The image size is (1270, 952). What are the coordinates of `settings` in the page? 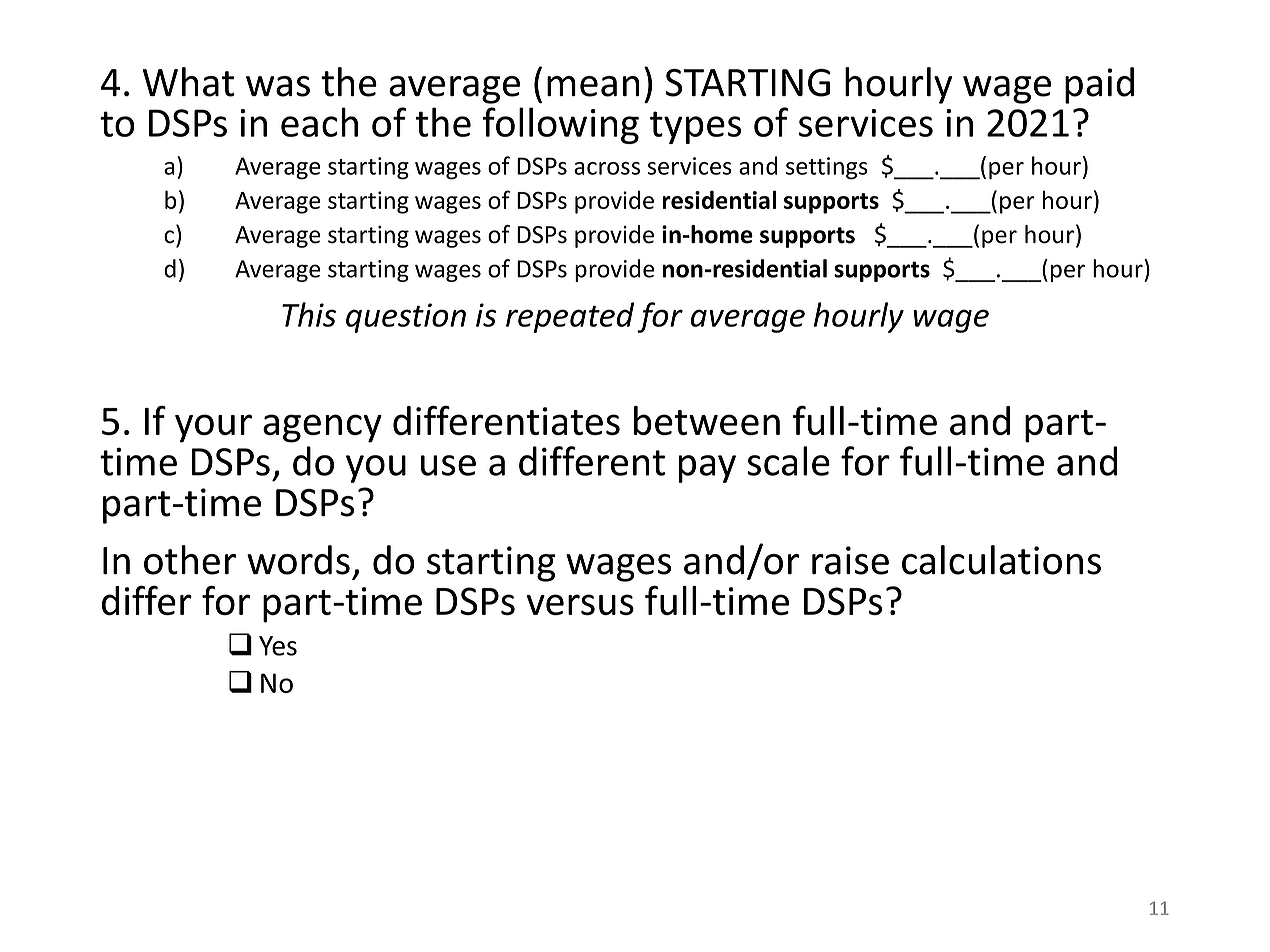 It's located at (827, 168).
